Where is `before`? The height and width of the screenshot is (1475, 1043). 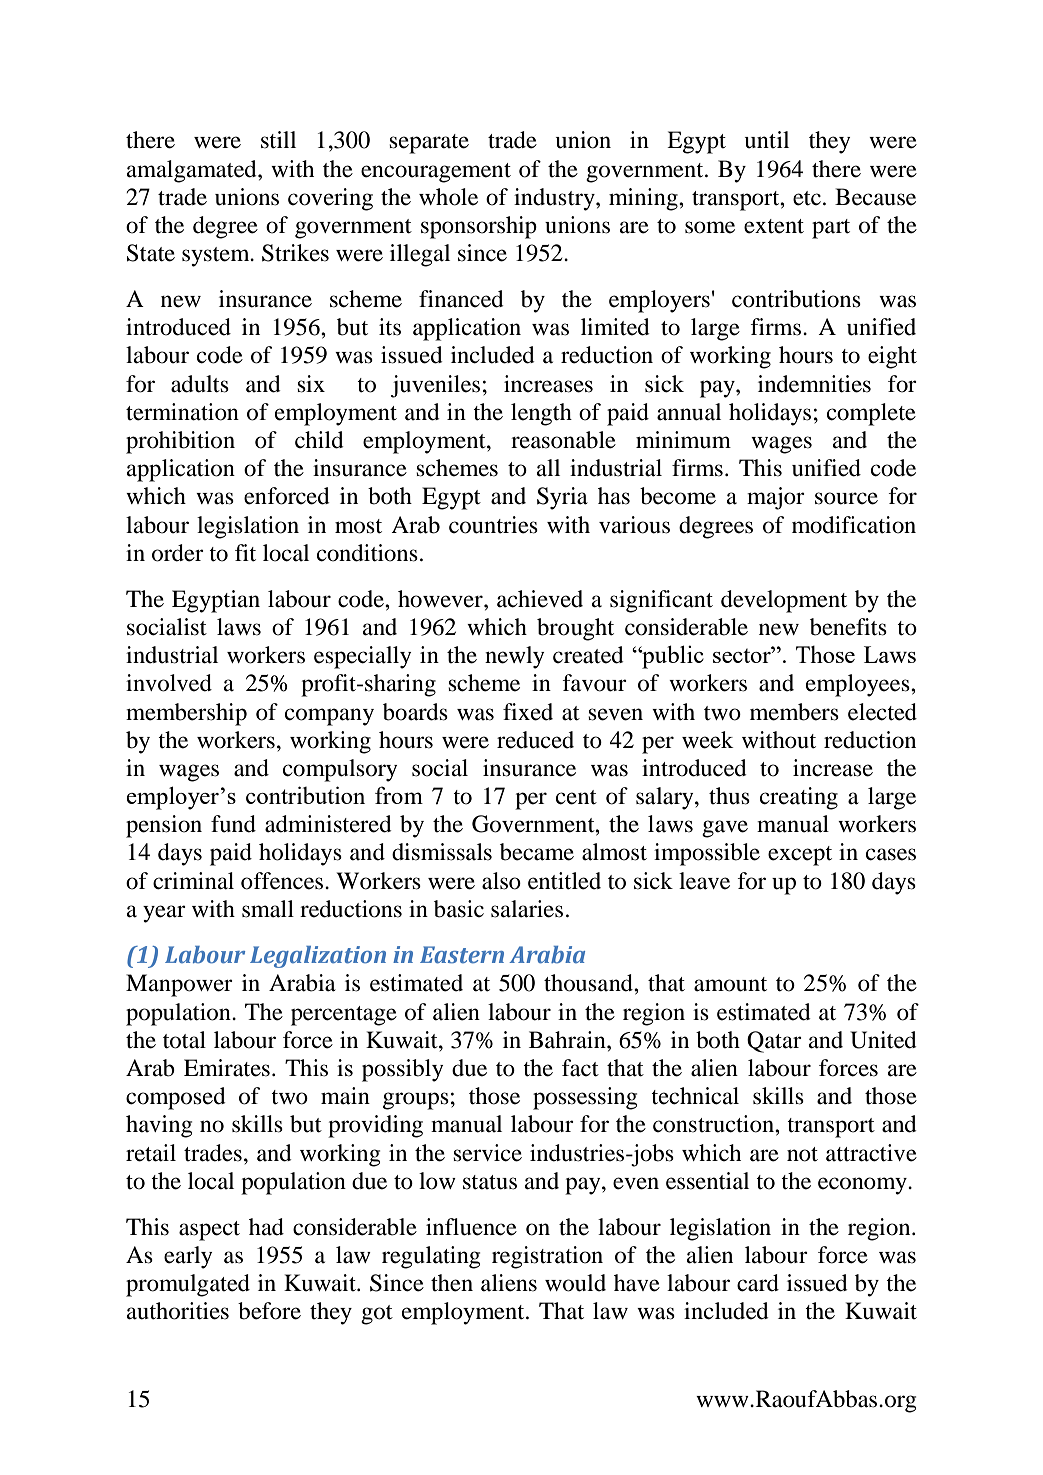
before is located at coordinates (269, 1311).
